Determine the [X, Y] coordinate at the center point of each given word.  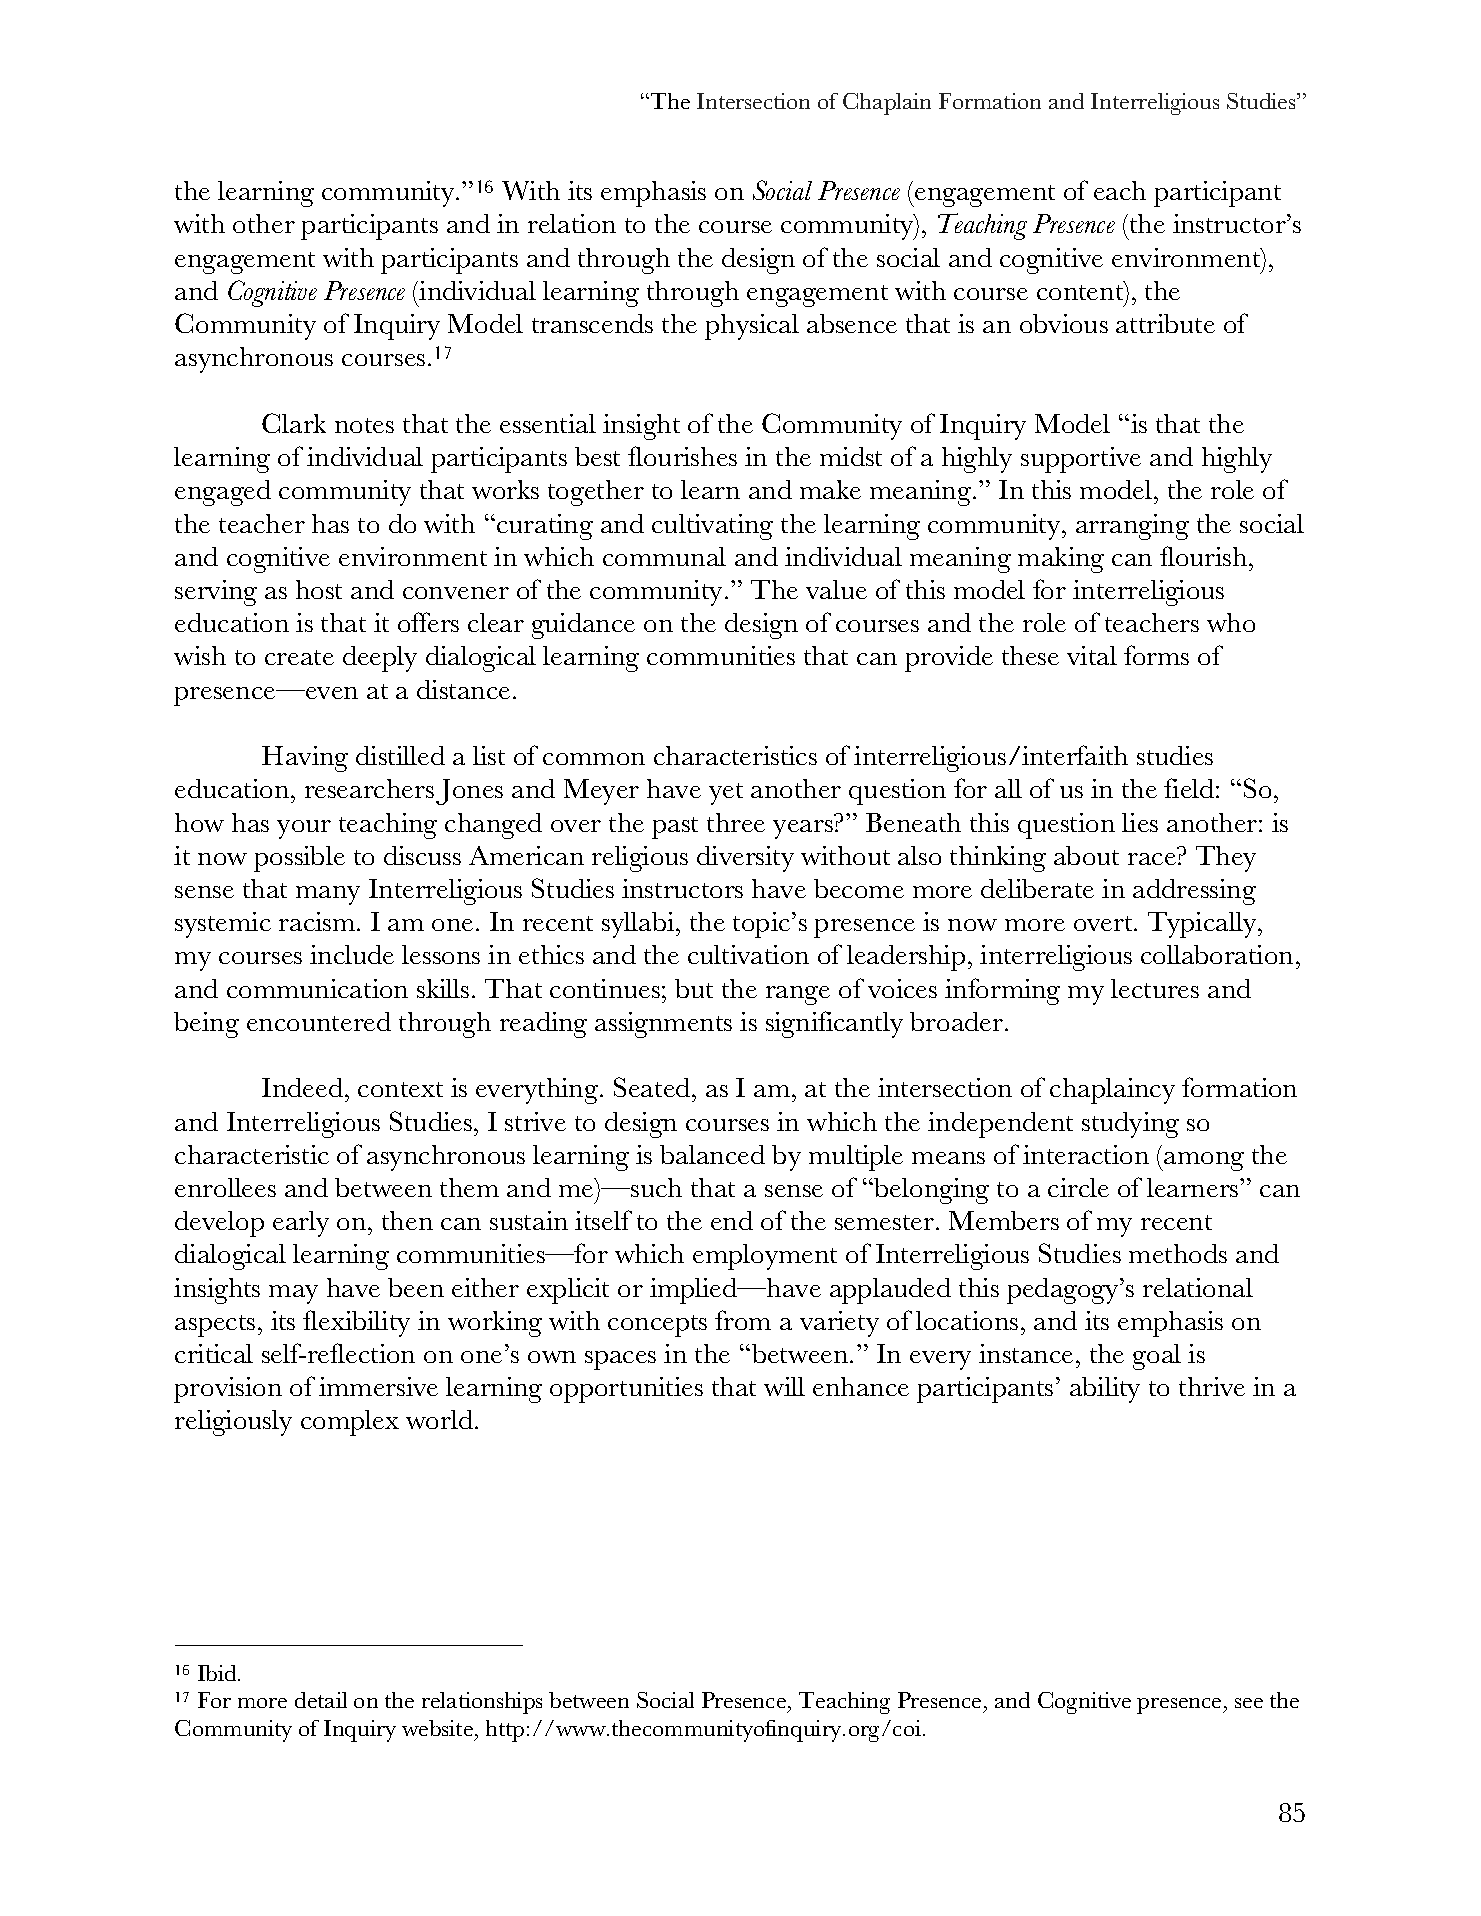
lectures [1155, 988]
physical [752, 327]
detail [321, 1700]
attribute [1165, 323]
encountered [319, 1021]
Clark [294, 423]
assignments [663, 1025]
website [437, 1728]
